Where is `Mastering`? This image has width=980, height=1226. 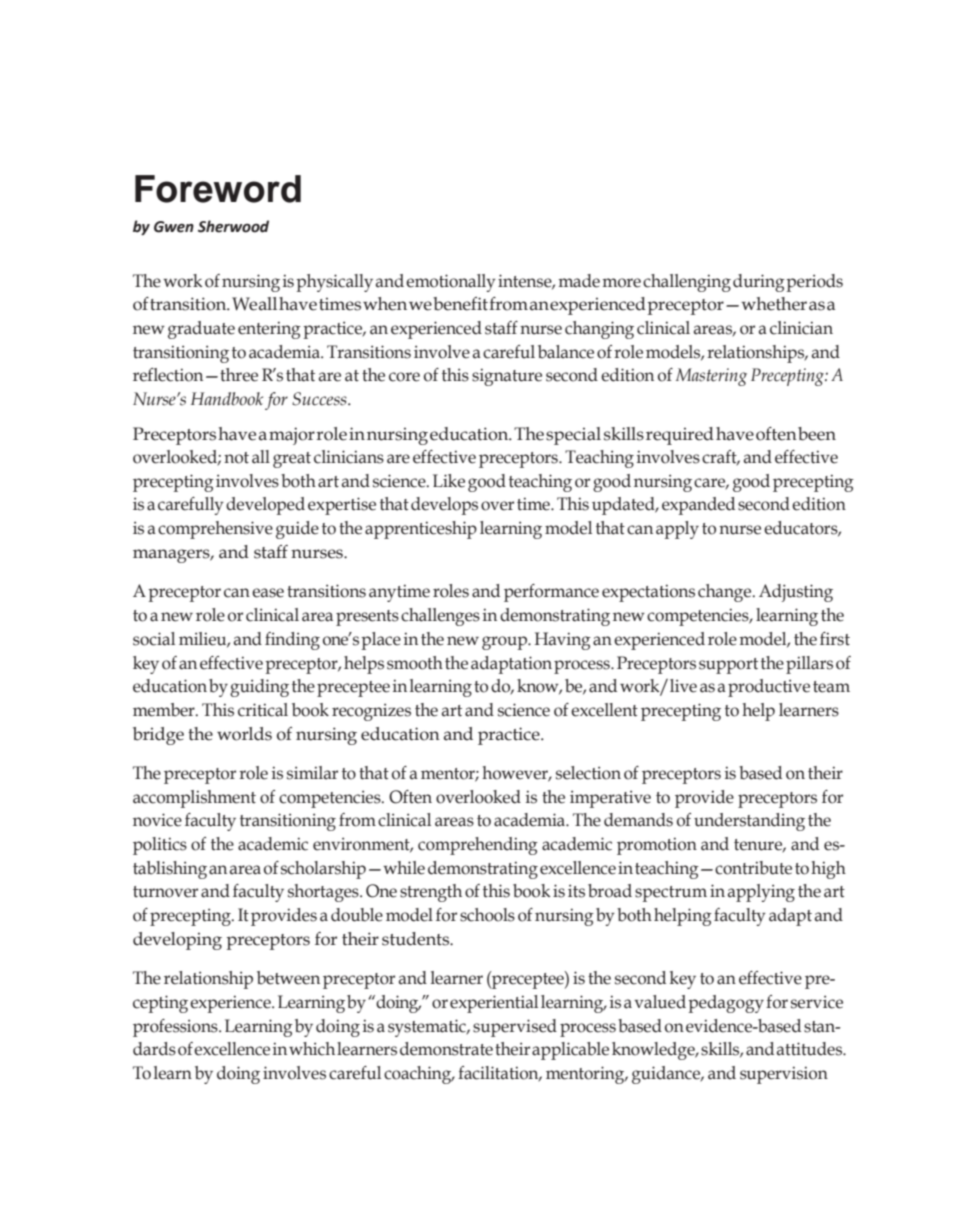 Mastering is located at coordinates (711, 377).
